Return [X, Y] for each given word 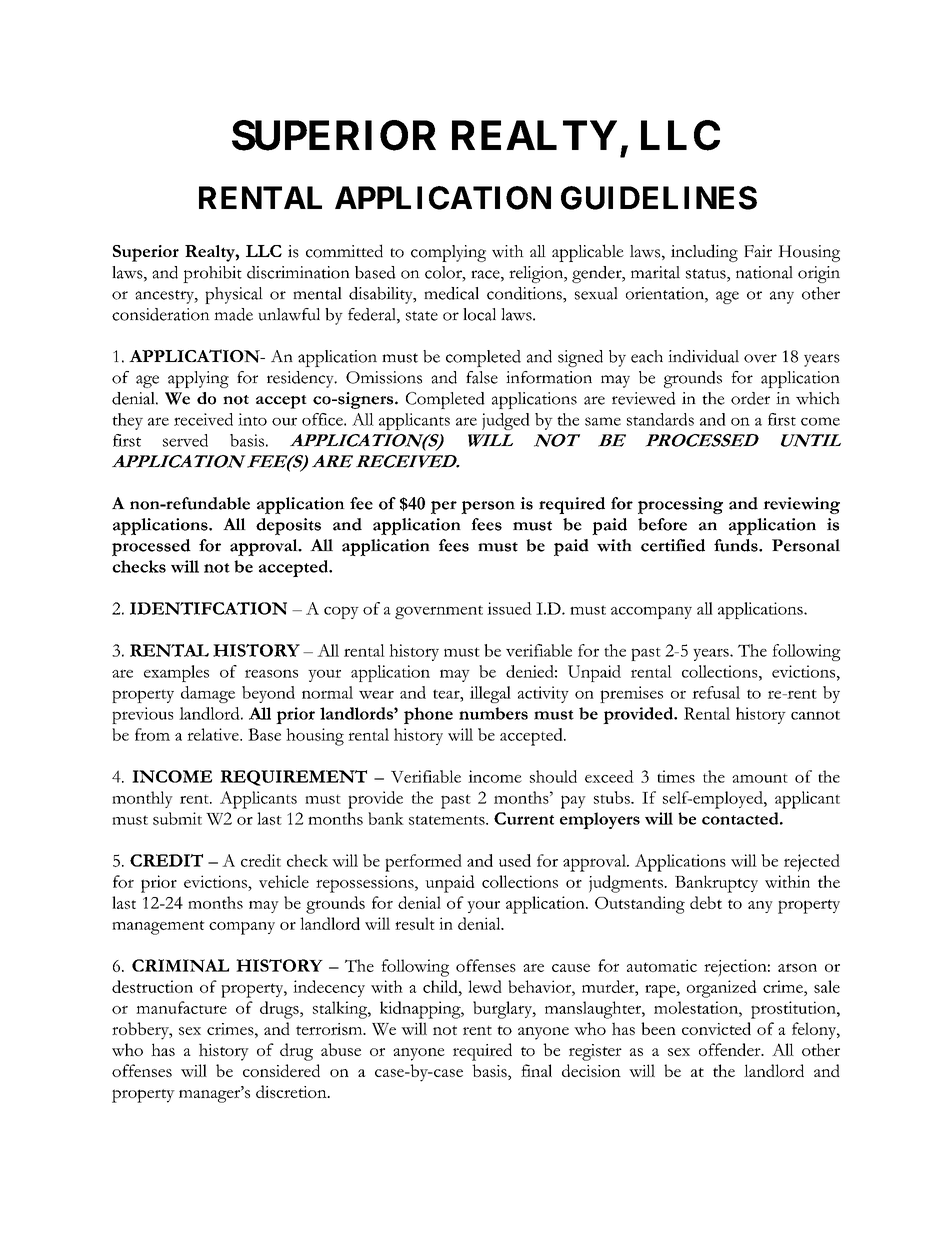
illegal [490, 694]
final [536, 1070]
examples [176, 673]
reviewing [801, 505]
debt [706, 902]
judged [506, 421]
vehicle [284, 881]
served [185, 440]
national [764, 272]
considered [281, 1070]
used [515, 860]
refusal [716, 692]
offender [731, 1049]
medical [451, 293]
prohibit [212, 274]
